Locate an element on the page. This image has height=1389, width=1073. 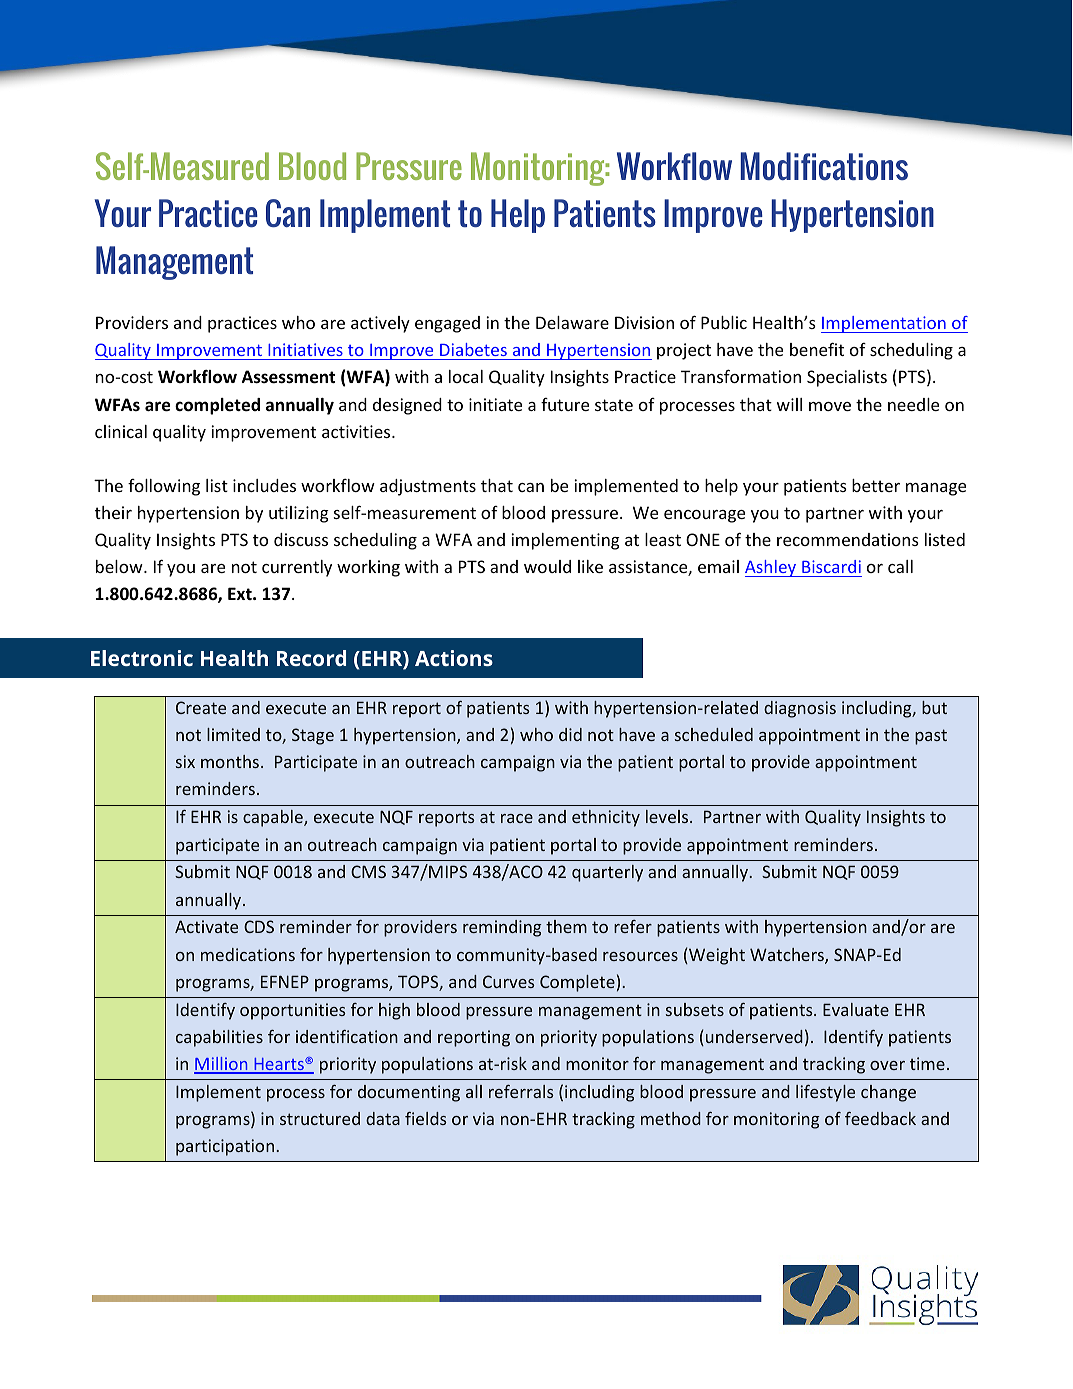
fields is located at coordinates (426, 1118).
